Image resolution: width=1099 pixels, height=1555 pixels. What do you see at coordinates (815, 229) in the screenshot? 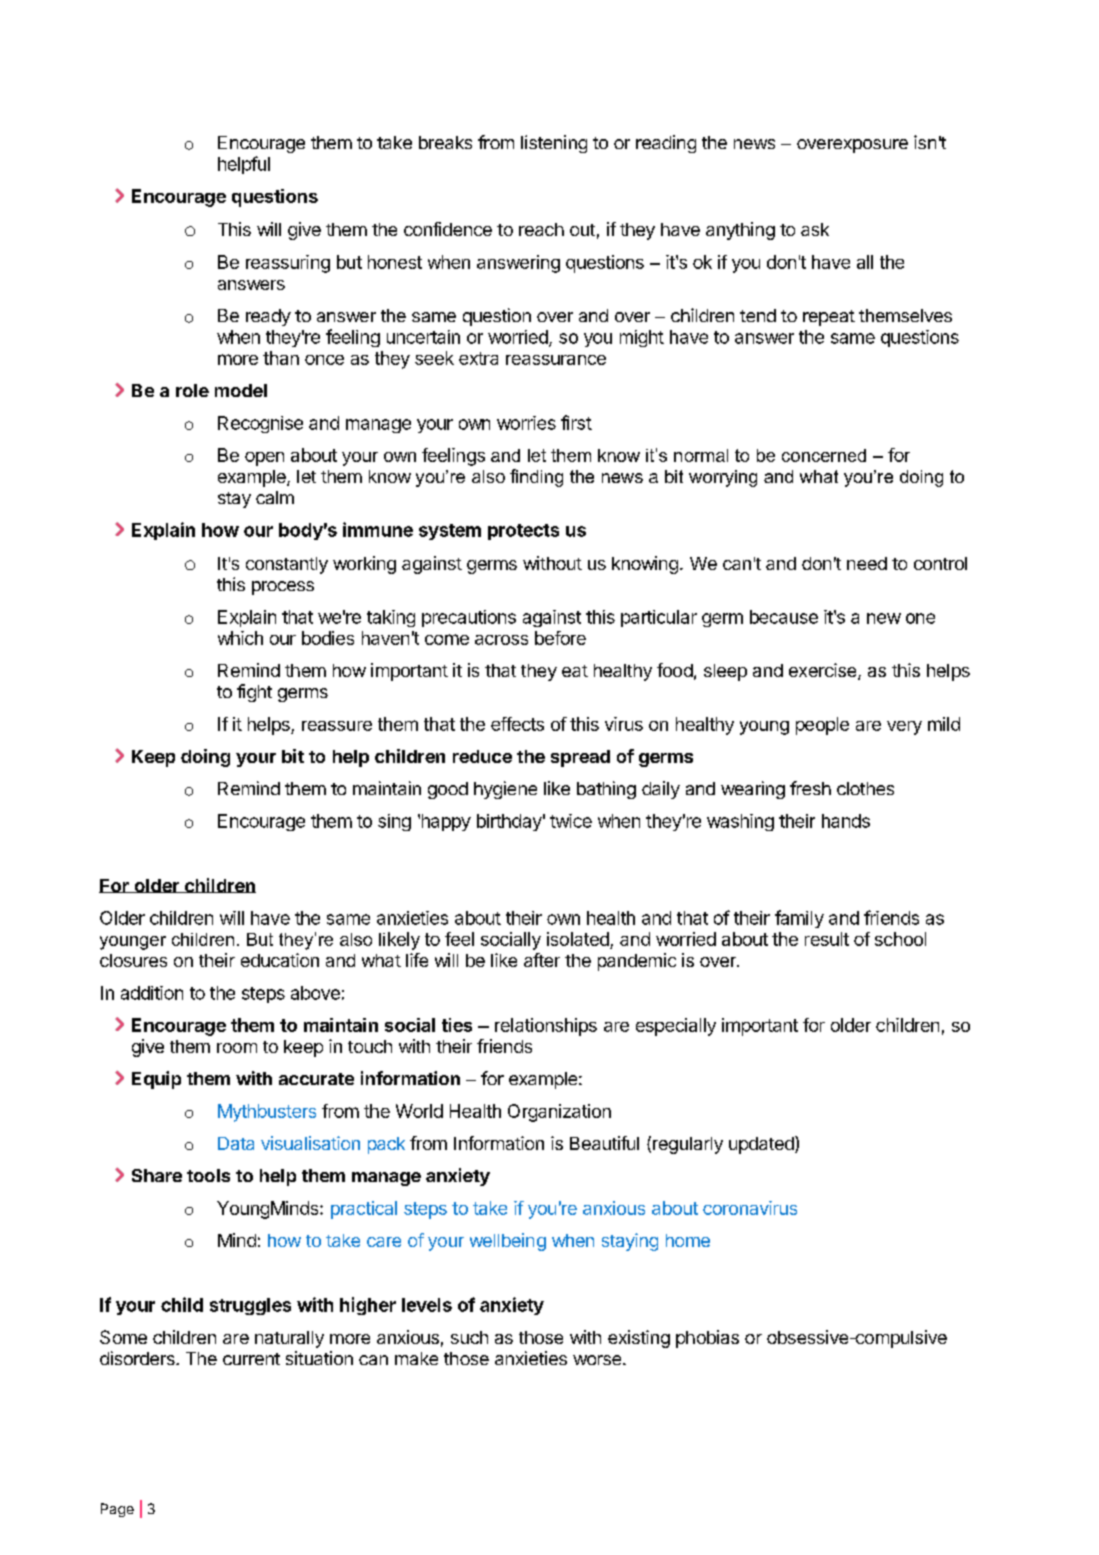
I see `ask` at bounding box center [815, 229].
